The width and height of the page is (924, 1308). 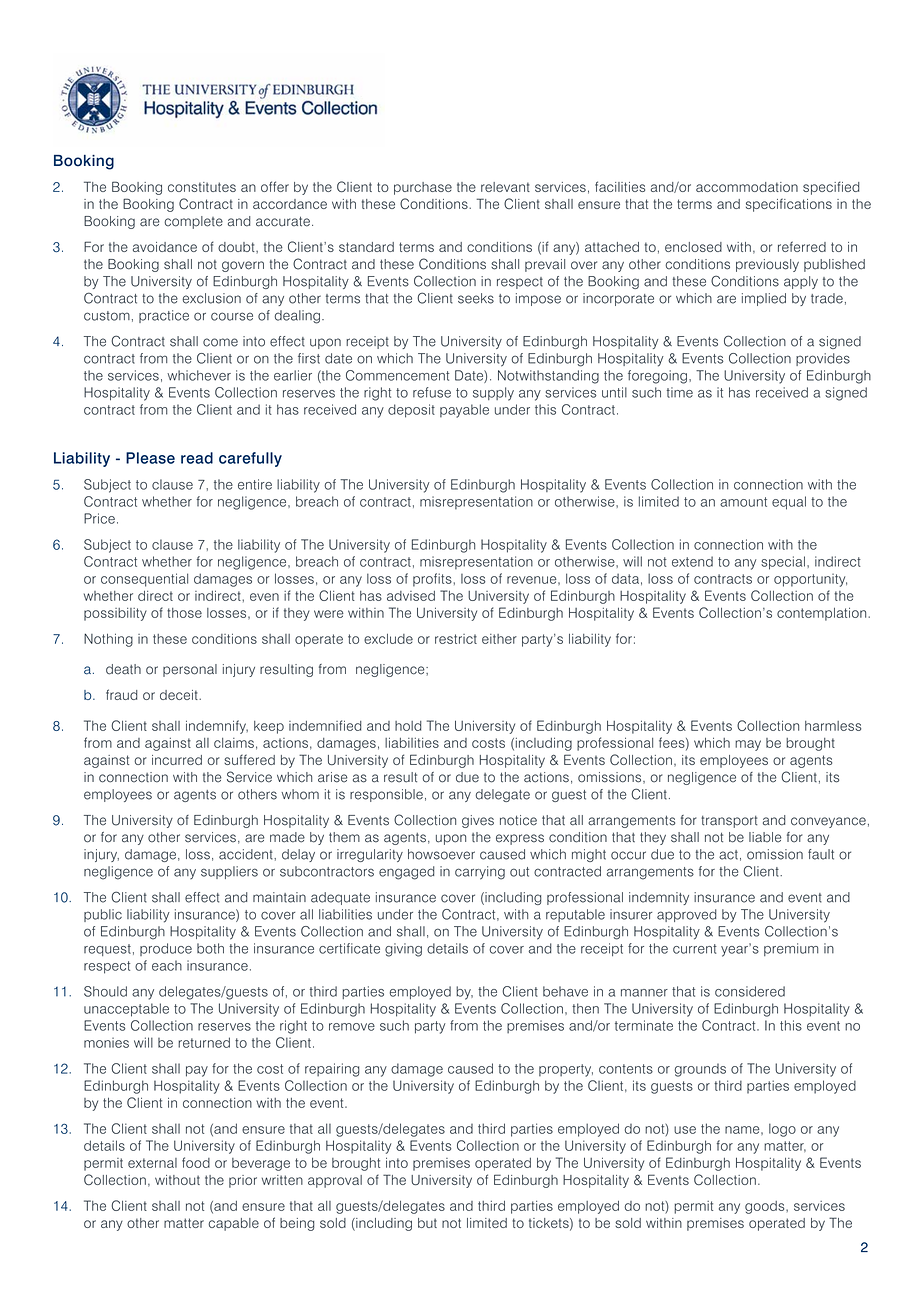 What do you see at coordinates (748, 745) in the page?
I see `may` at bounding box center [748, 745].
